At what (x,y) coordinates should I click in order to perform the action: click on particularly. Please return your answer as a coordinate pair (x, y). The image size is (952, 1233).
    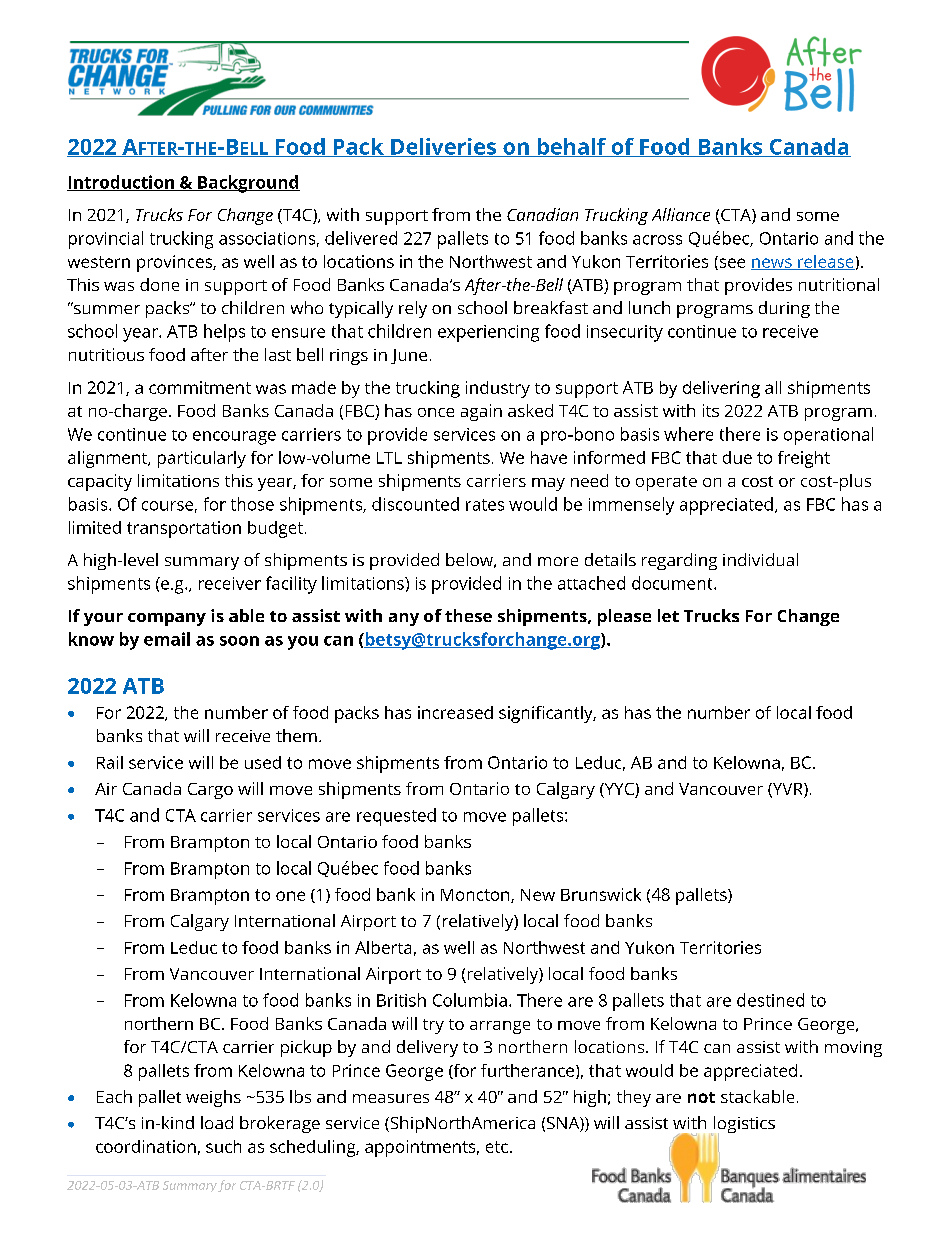
    Looking at the image, I should click on (202, 459).
